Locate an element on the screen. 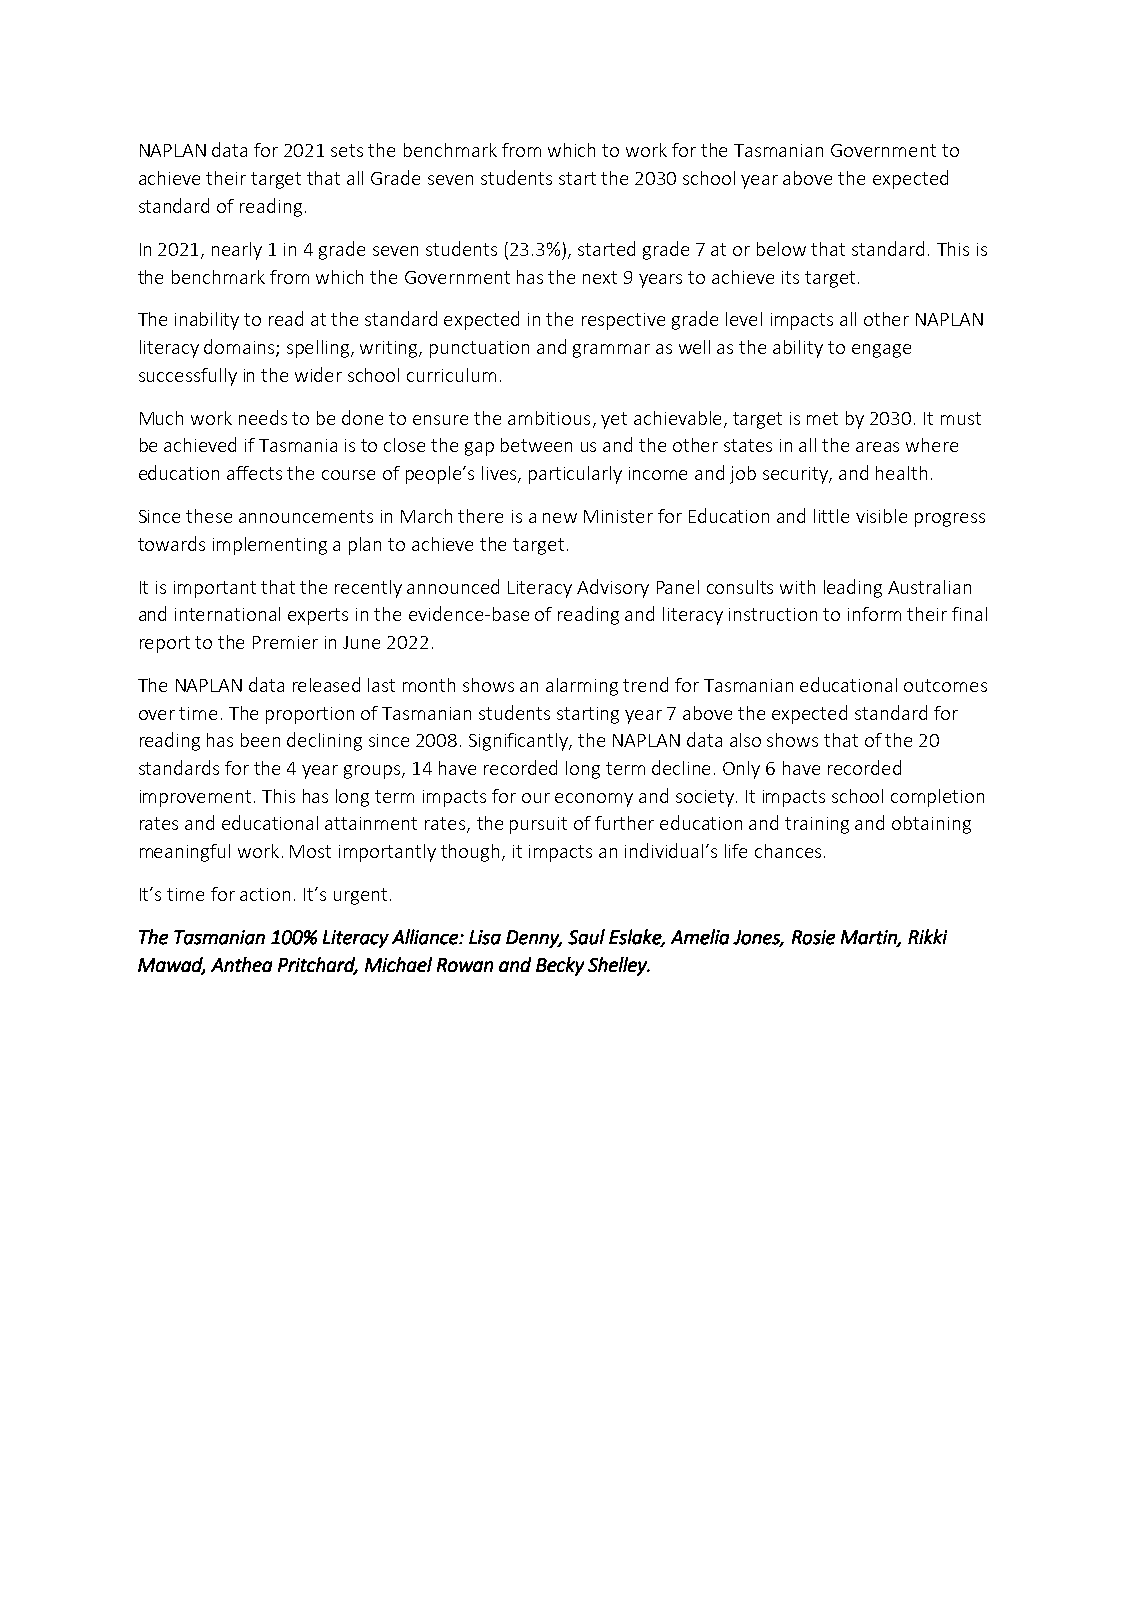  released is located at coordinates (326, 684).
